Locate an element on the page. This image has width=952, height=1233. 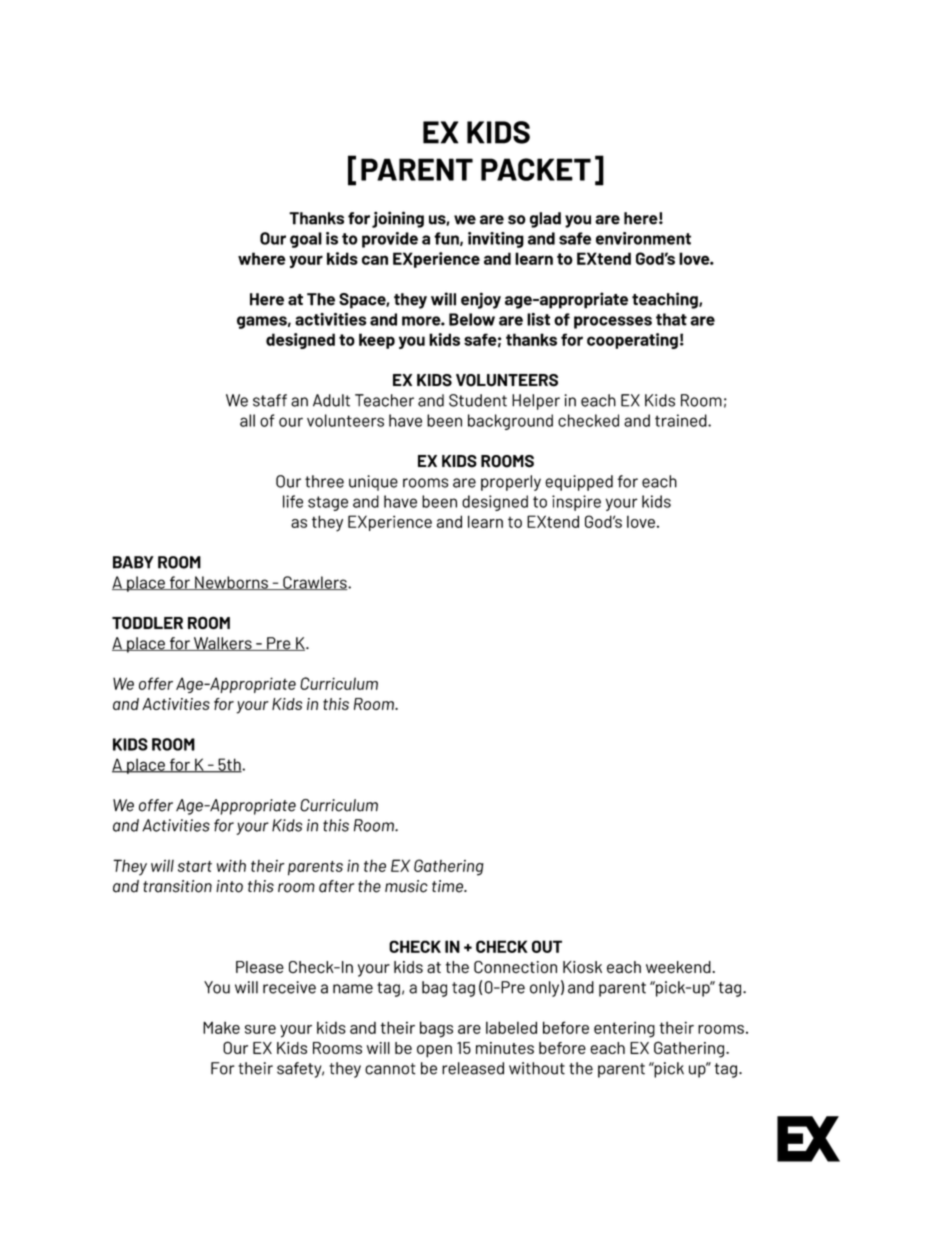
equipped is located at coordinates (579, 483).
